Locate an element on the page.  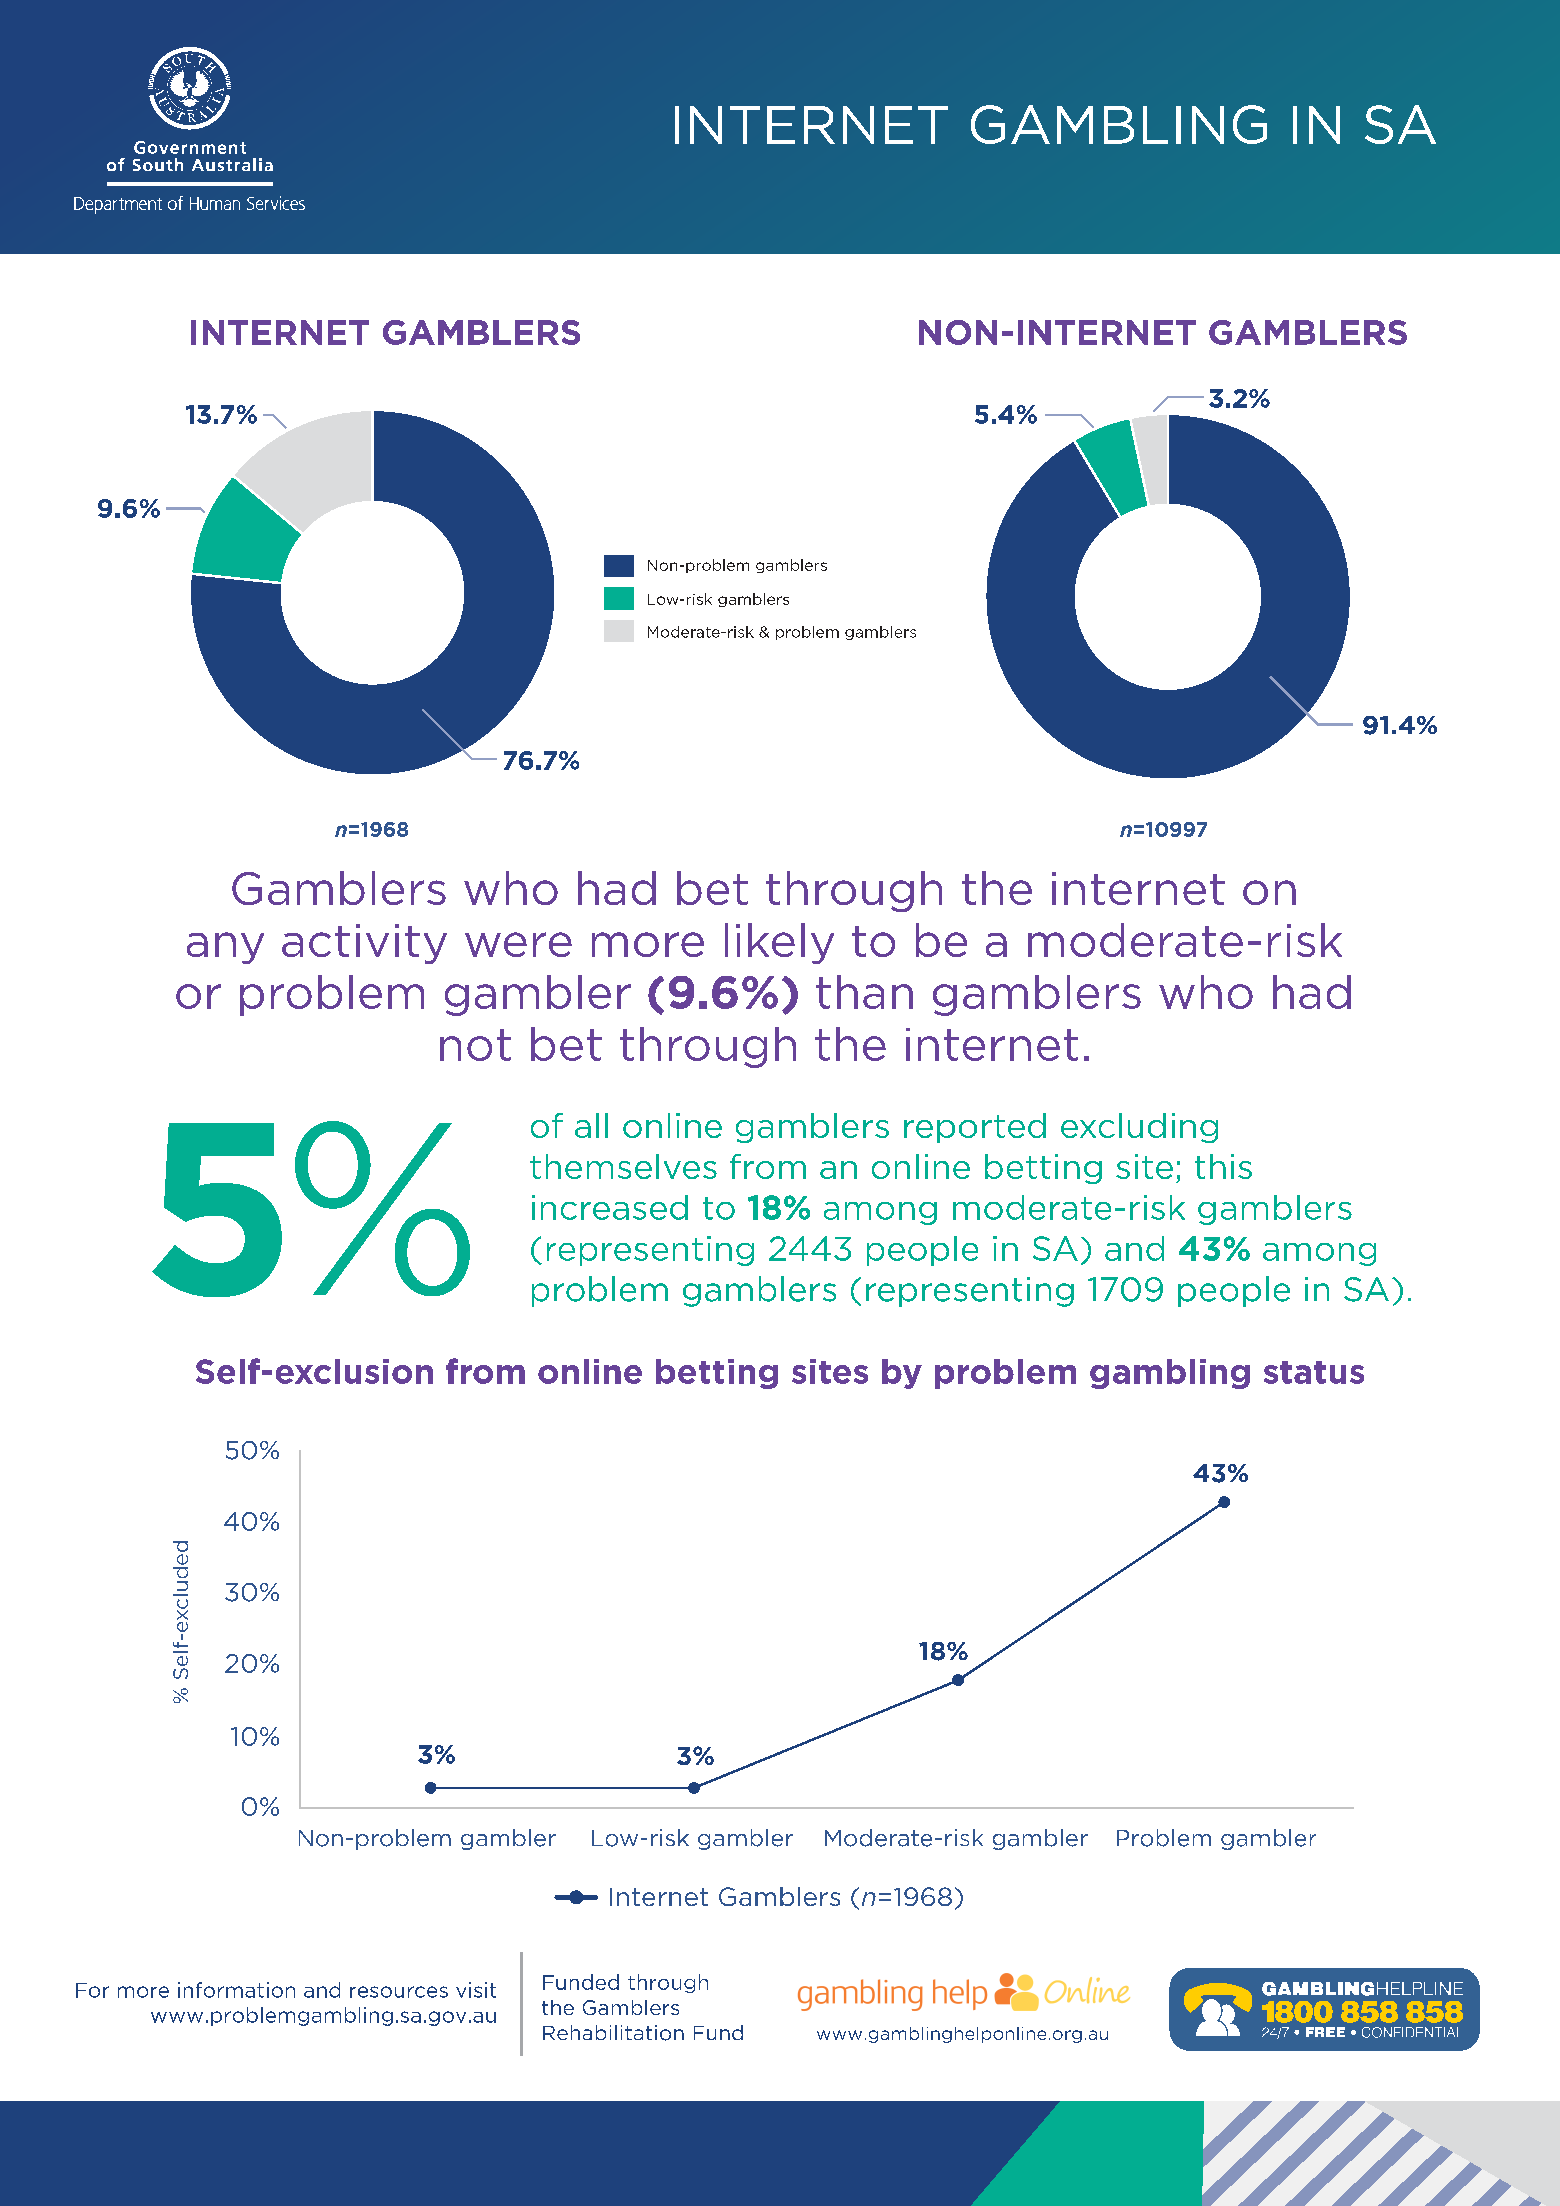
visit is located at coordinates (476, 1990).
